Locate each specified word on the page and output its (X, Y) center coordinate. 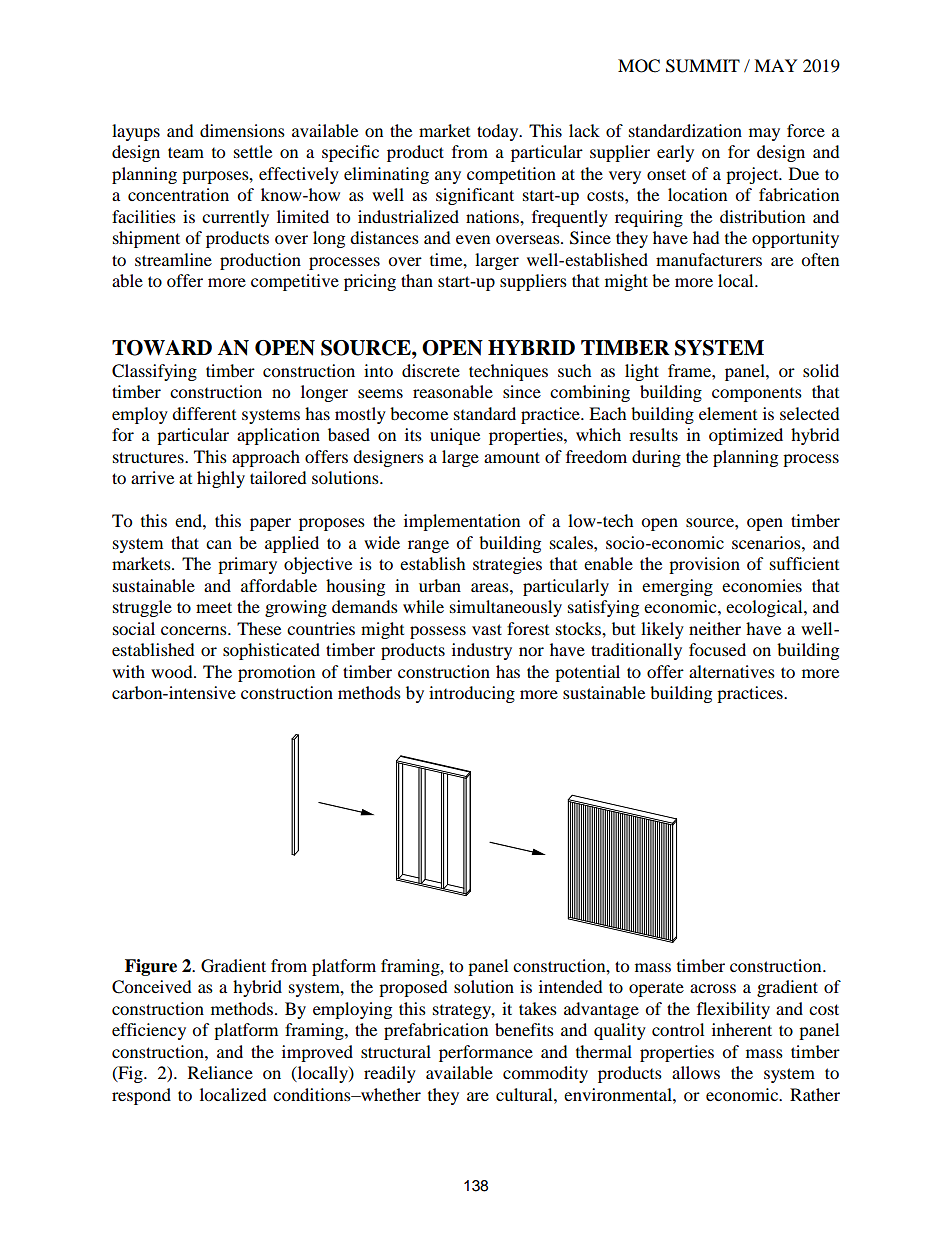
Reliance (220, 1072)
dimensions (242, 130)
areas (491, 587)
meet (214, 607)
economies (762, 585)
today (499, 132)
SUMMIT (703, 66)
